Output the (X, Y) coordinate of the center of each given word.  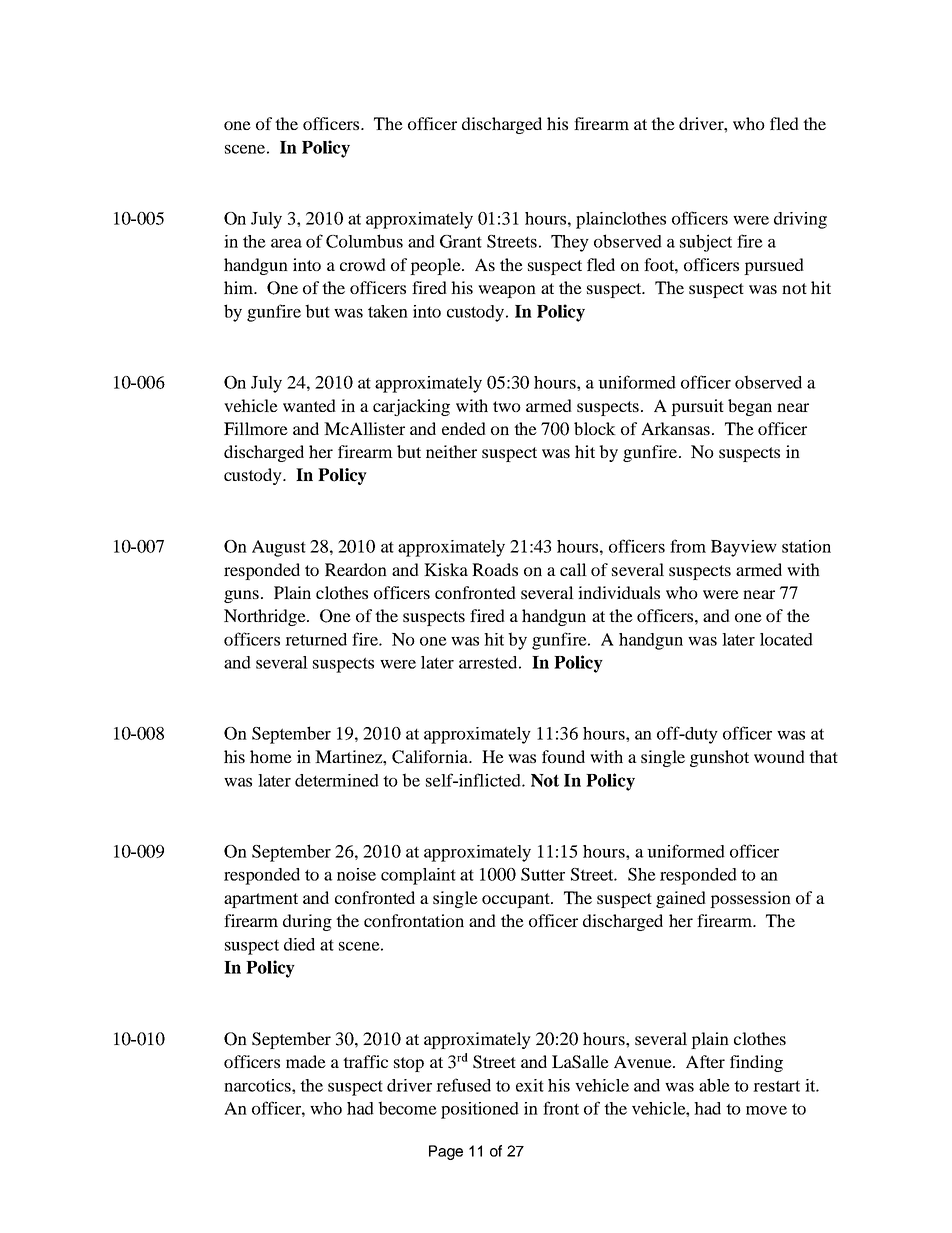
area (286, 243)
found (563, 756)
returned (316, 639)
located (786, 639)
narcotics (258, 1085)
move (766, 1110)
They (570, 243)
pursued (774, 266)
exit (530, 1085)
